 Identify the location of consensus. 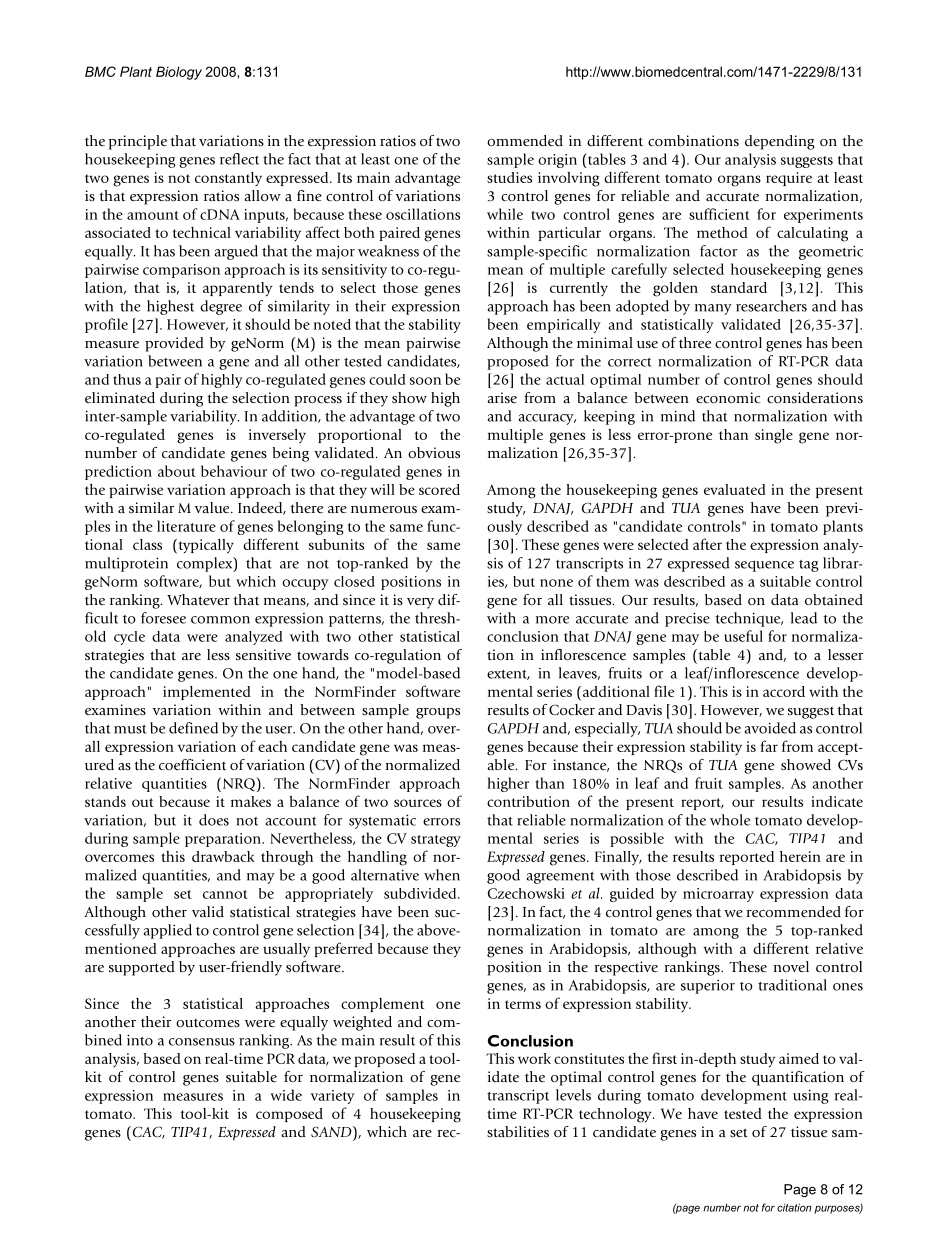
(202, 1042).
